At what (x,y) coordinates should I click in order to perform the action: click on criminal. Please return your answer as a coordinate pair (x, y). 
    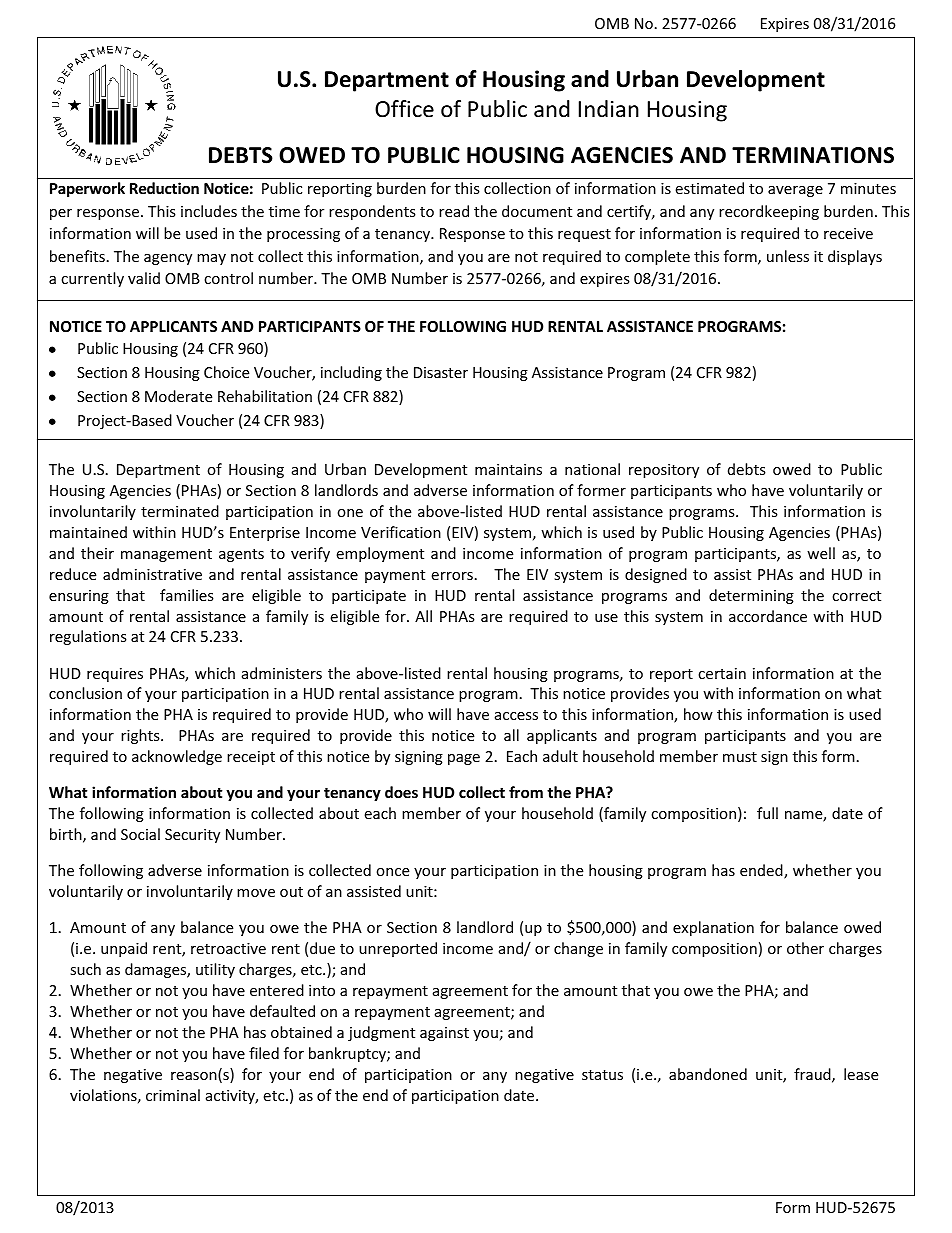
    Looking at the image, I should click on (173, 1095).
